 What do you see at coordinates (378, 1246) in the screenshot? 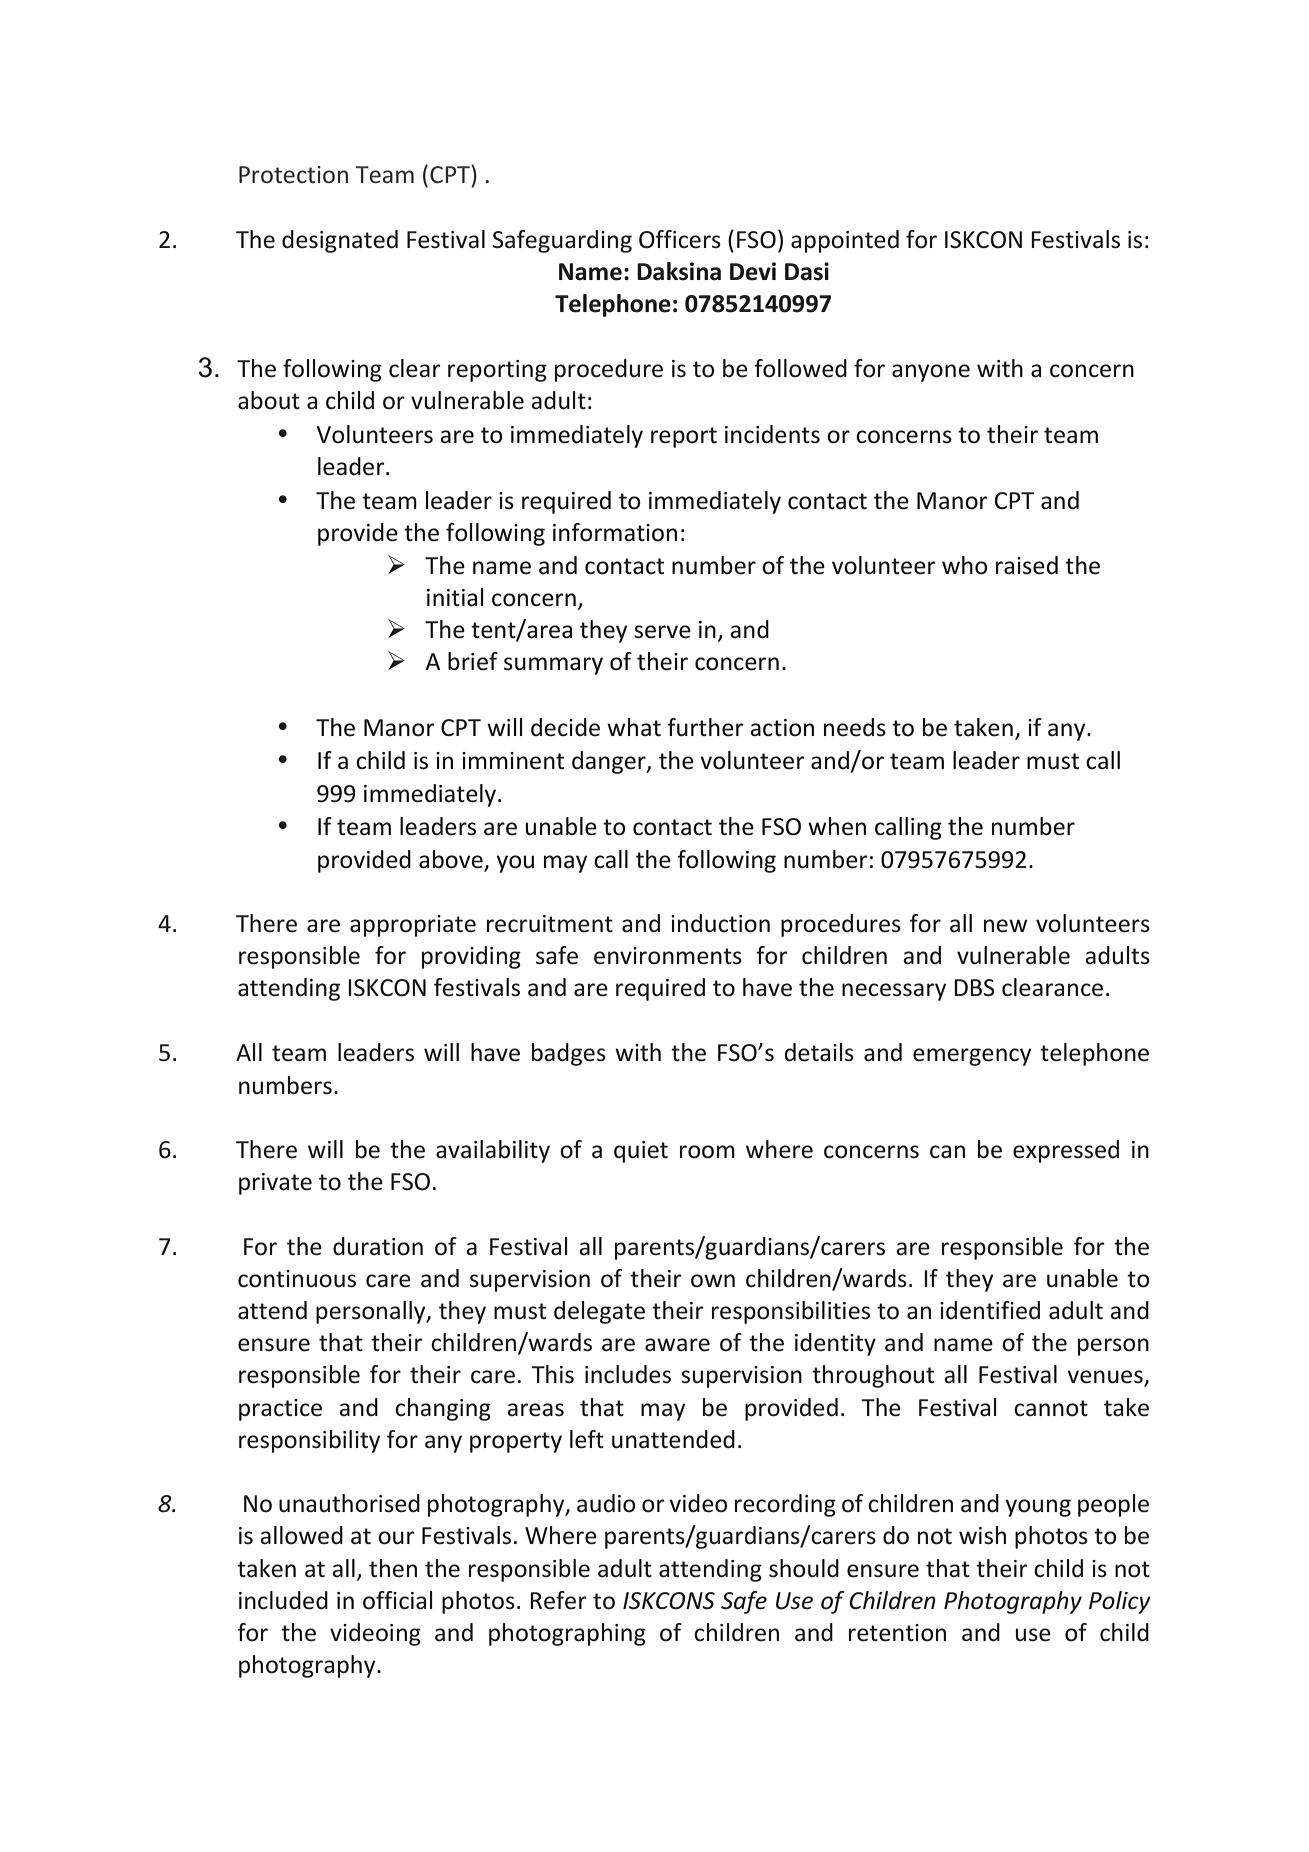
I see `duration` at bounding box center [378, 1246].
